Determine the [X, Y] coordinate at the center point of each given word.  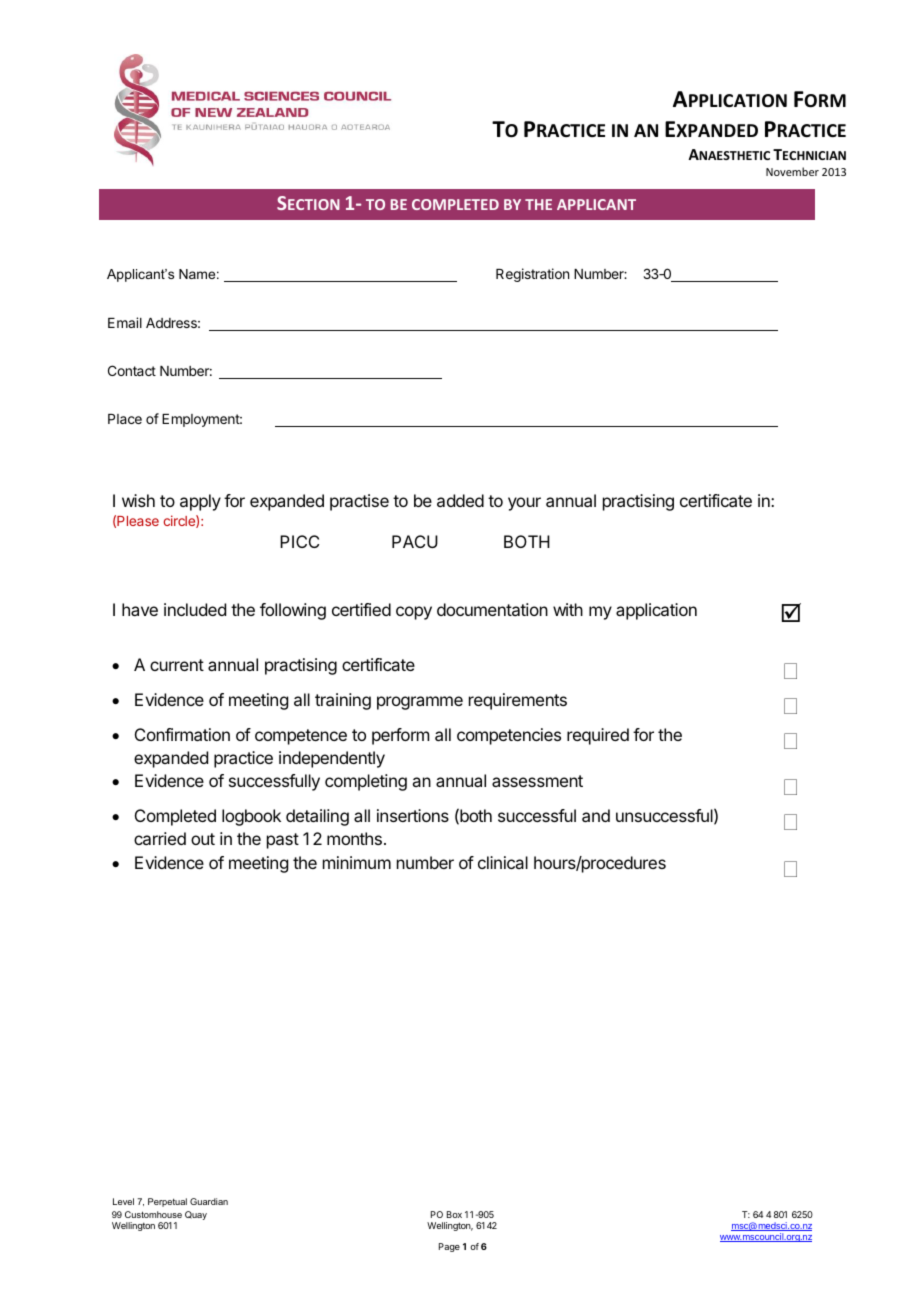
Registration [532, 275]
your [524, 504]
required [598, 736]
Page [449, 1247]
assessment [537, 781]
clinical [503, 862]
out [203, 839]
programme [420, 703]
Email [125, 322]
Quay [196, 1215]
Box [454, 1214]
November [792, 171]
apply [200, 502]
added [460, 500]
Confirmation [182, 734]
